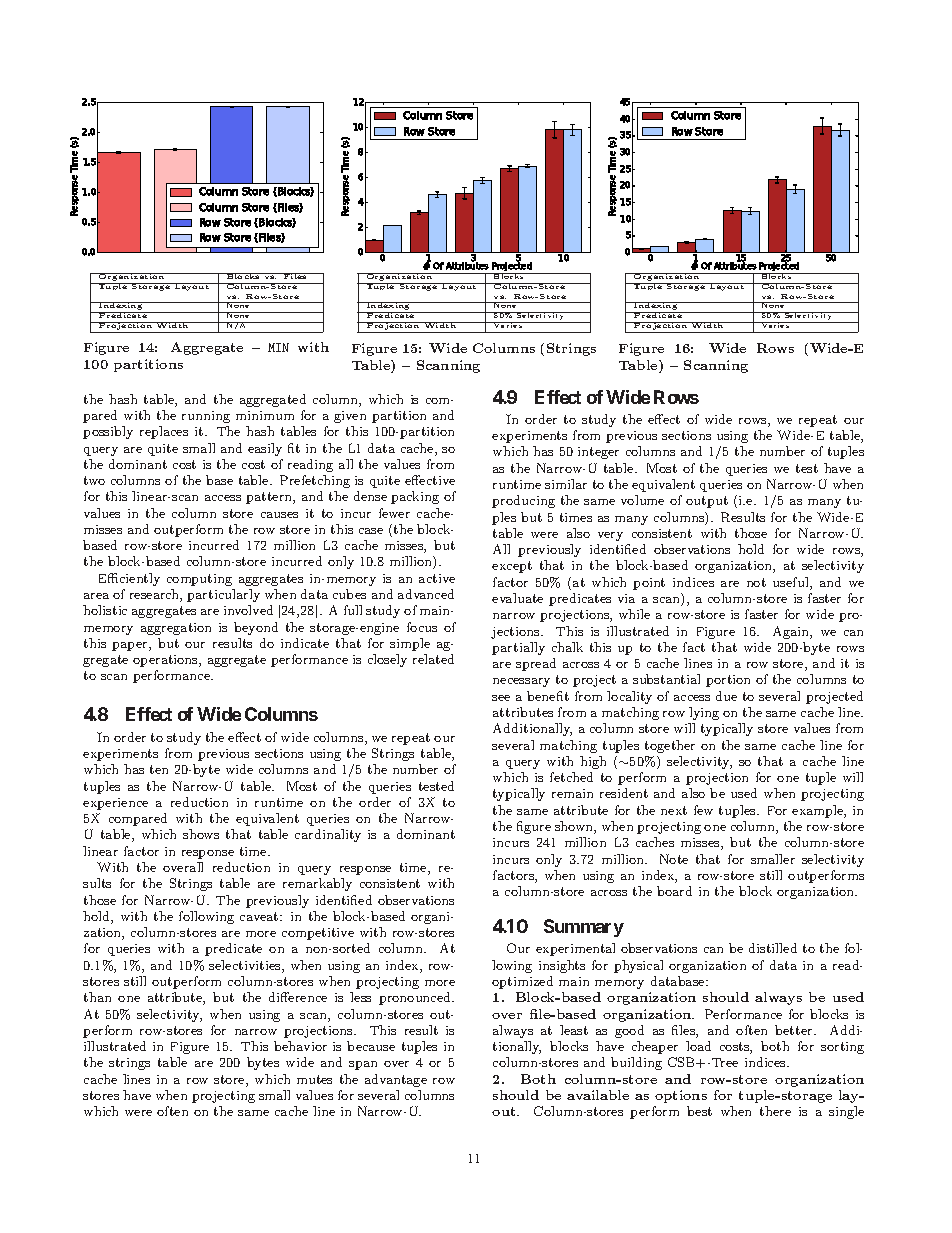 This screenshot has width=952, height=1233. I want to click on experience, so click(115, 804).
